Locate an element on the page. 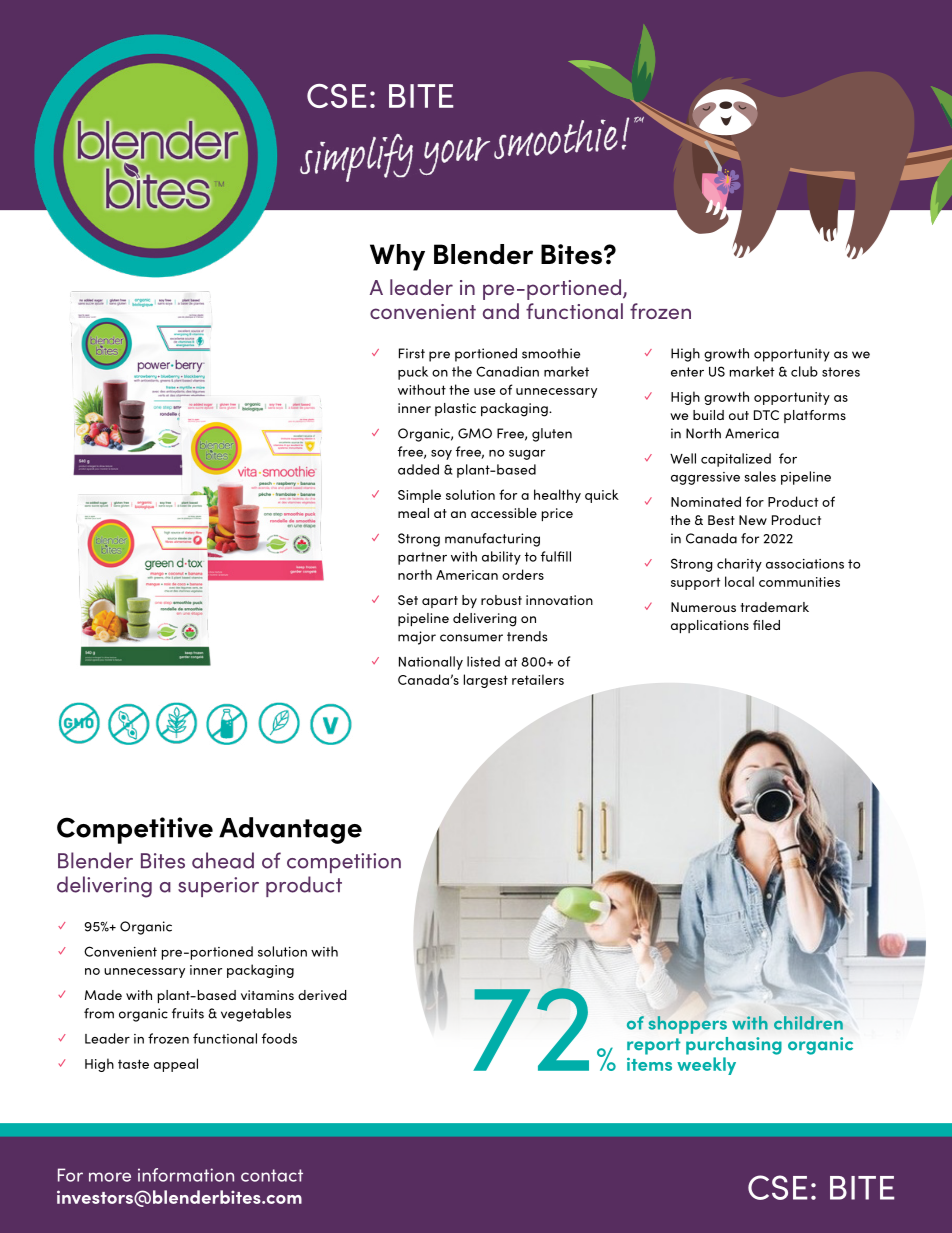 This image has height=1233, width=952. club is located at coordinates (804, 371).
